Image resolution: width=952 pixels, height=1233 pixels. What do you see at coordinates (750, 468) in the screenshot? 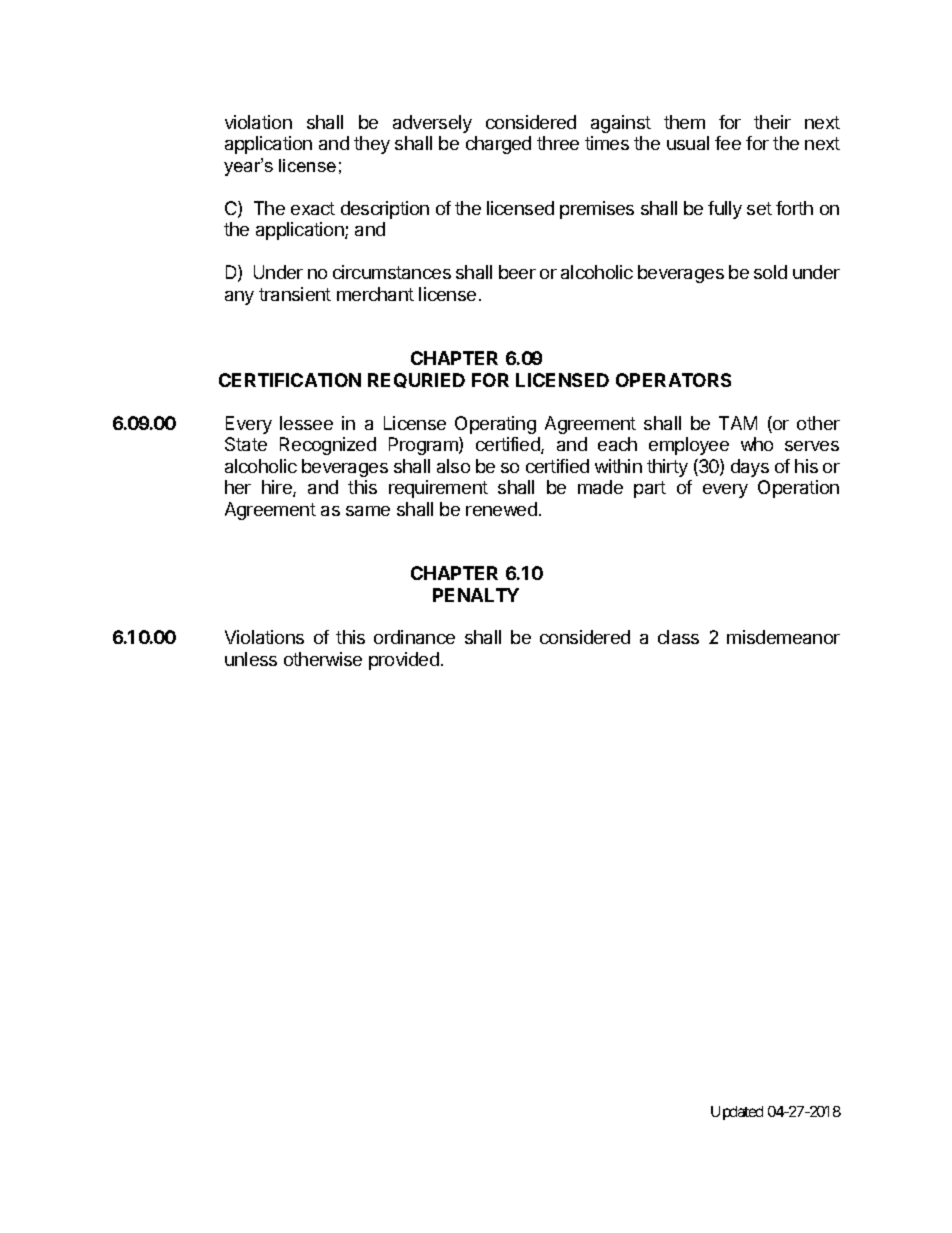
I see `days` at bounding box center [750, 468].
